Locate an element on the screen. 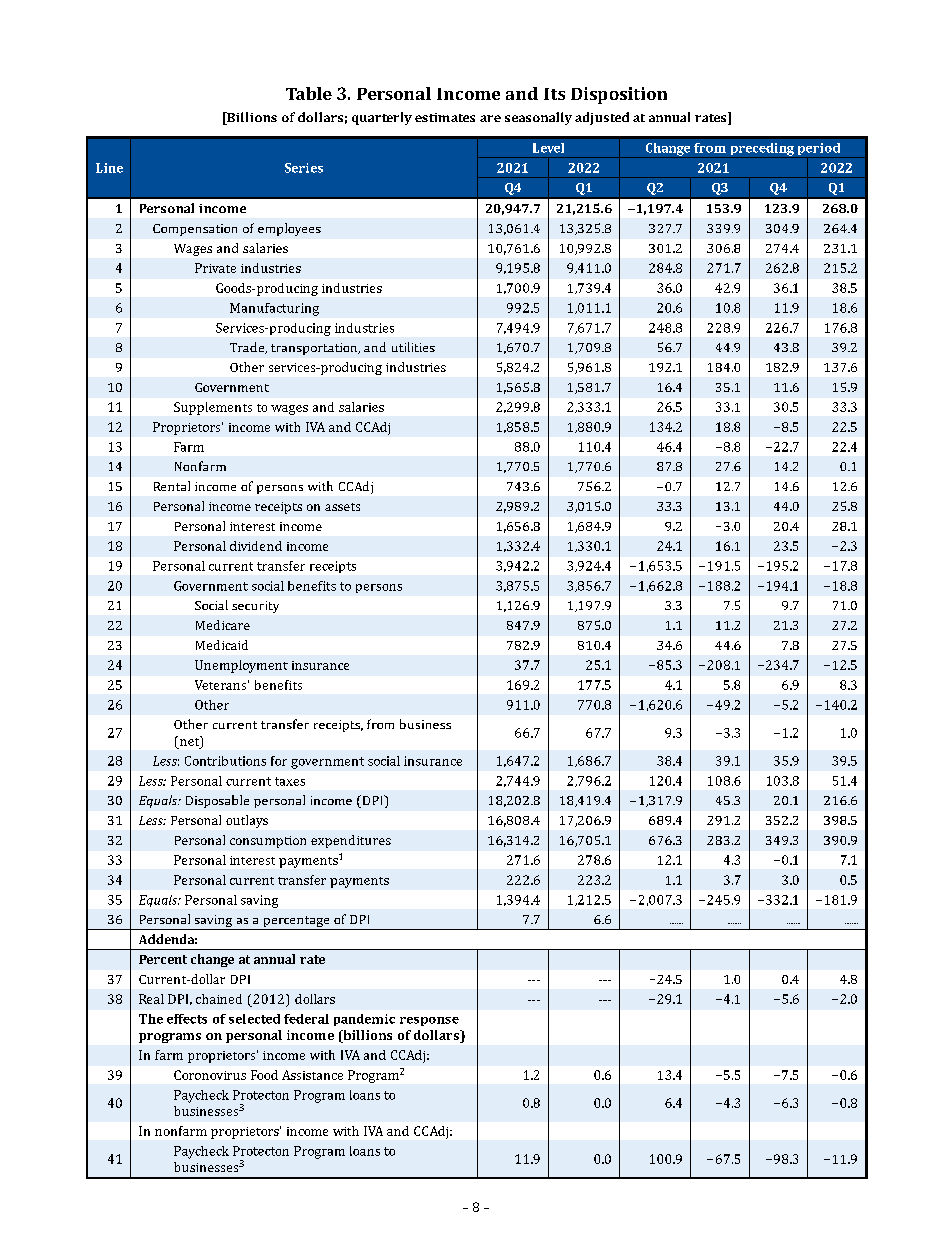  Disposition is located at coordinates (619, 95).
